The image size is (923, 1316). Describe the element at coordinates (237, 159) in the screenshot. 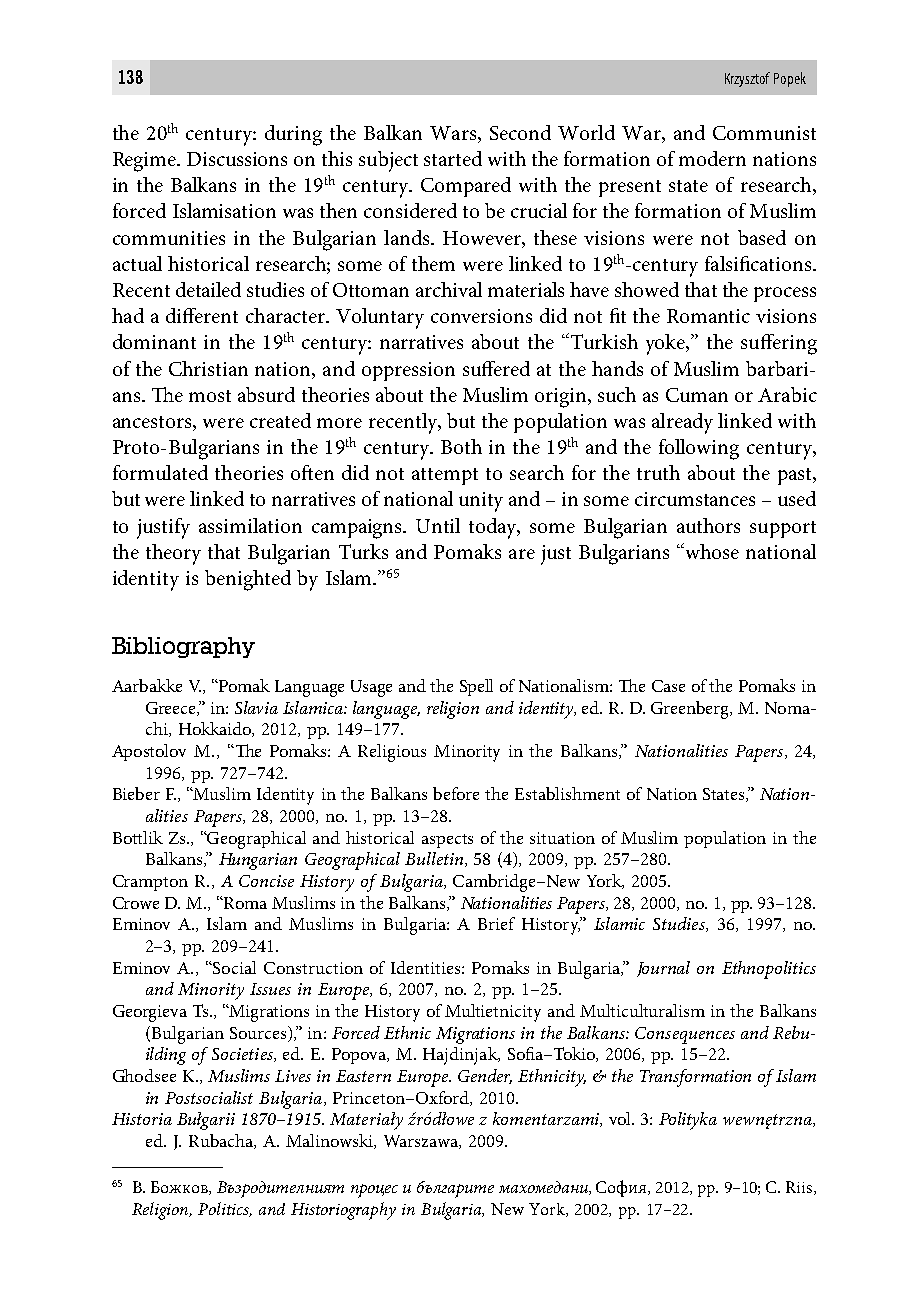

I see `Discussions` at that location.
